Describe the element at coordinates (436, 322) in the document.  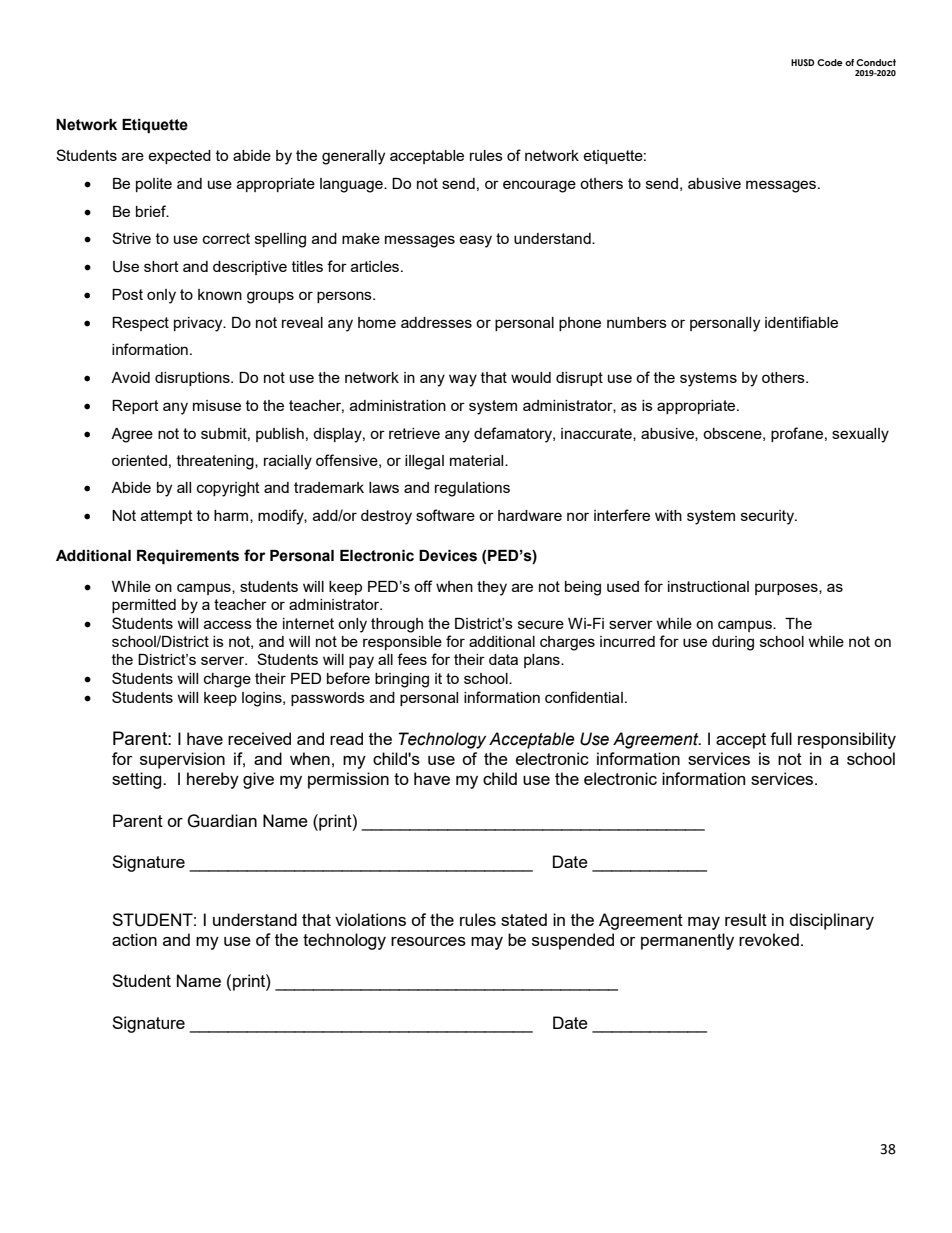
I see `addresses` at that location.
